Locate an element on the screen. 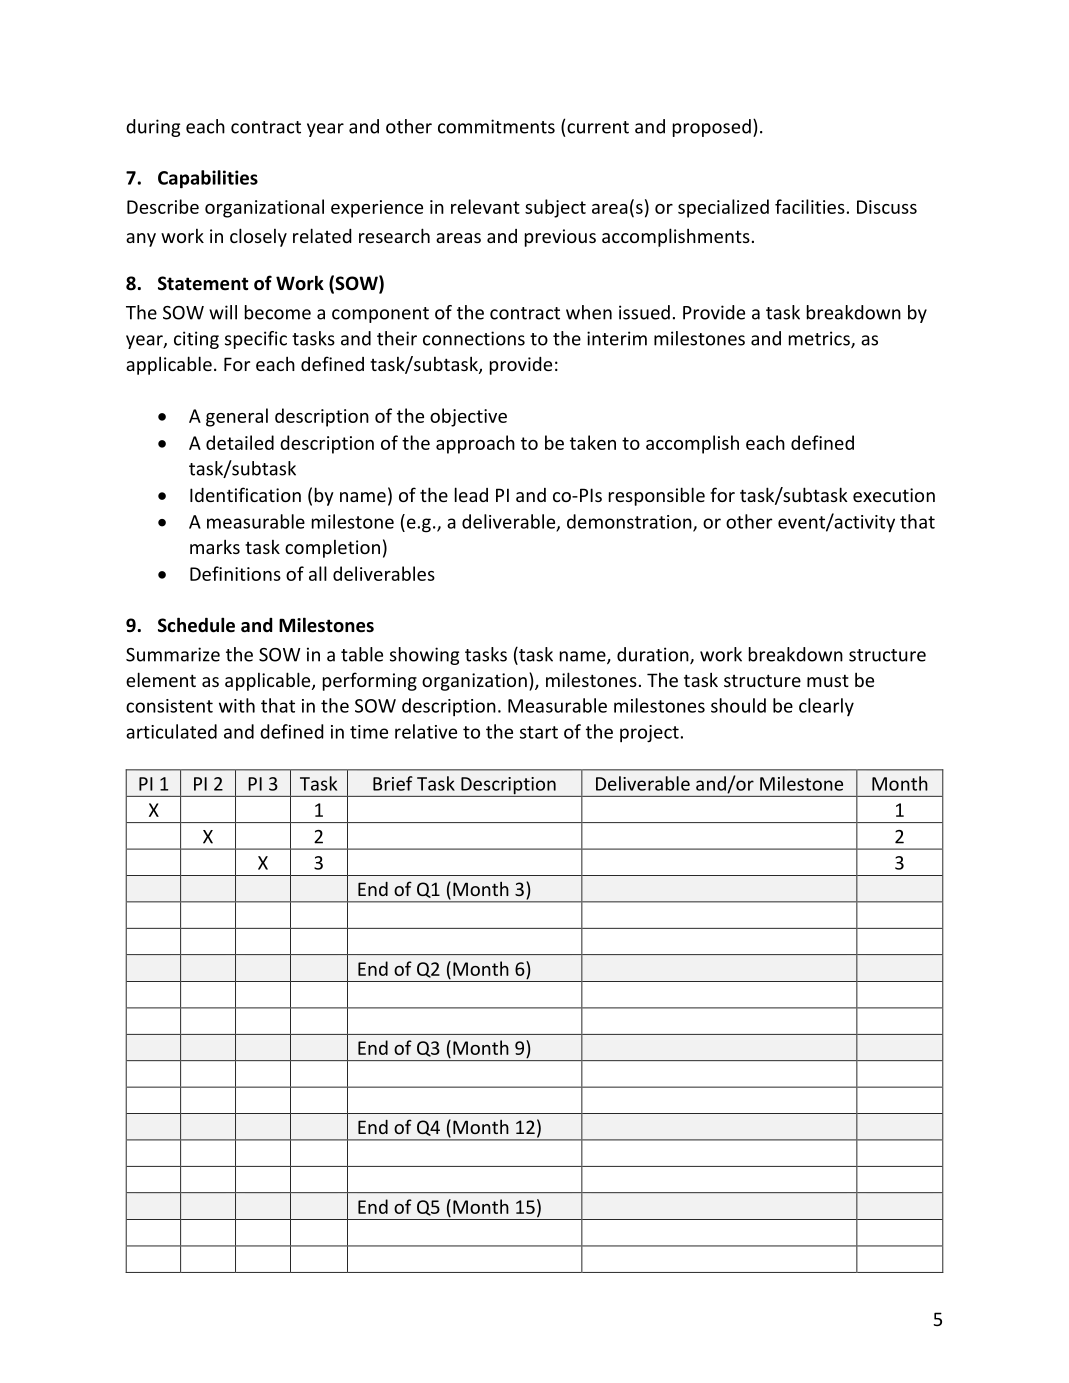  commitments is located at coordinates (496, 126).
